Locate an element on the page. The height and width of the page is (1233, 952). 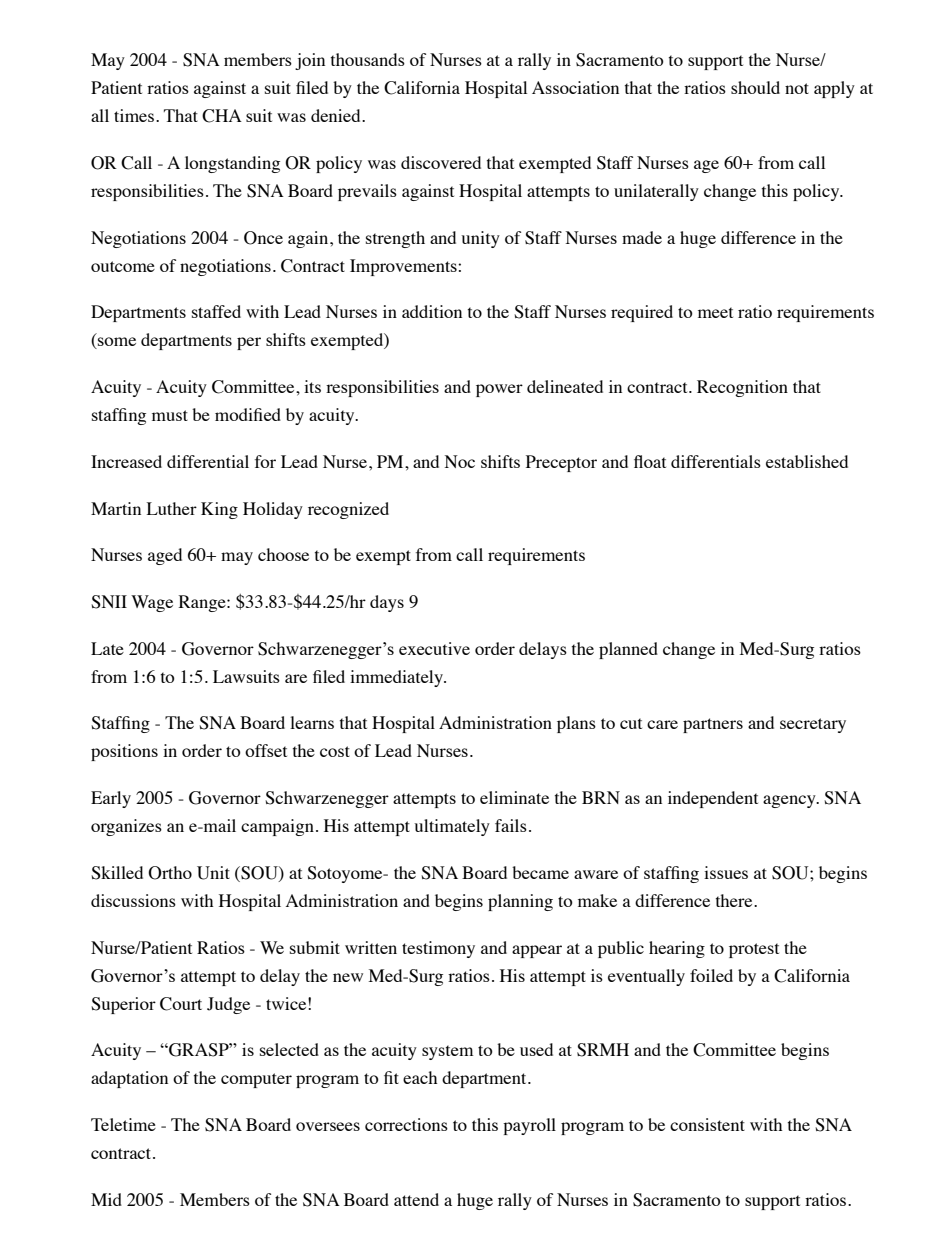
discovered is located at coordinates (441, 162).
